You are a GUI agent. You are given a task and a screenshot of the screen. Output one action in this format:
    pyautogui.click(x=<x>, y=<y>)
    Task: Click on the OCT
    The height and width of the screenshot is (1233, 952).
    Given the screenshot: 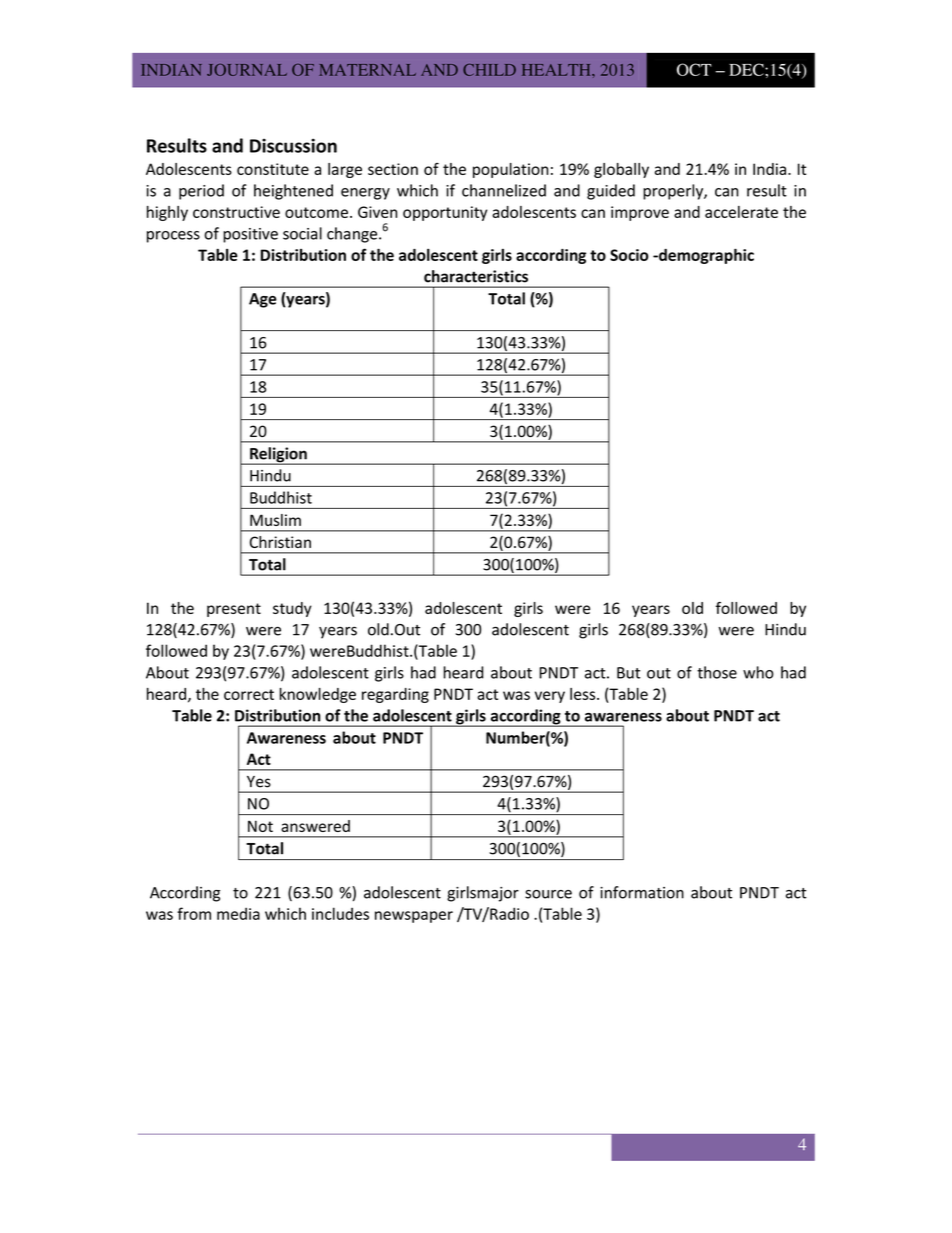 What is the action you would take?
    pyautogui.click(x=694, y=69)
